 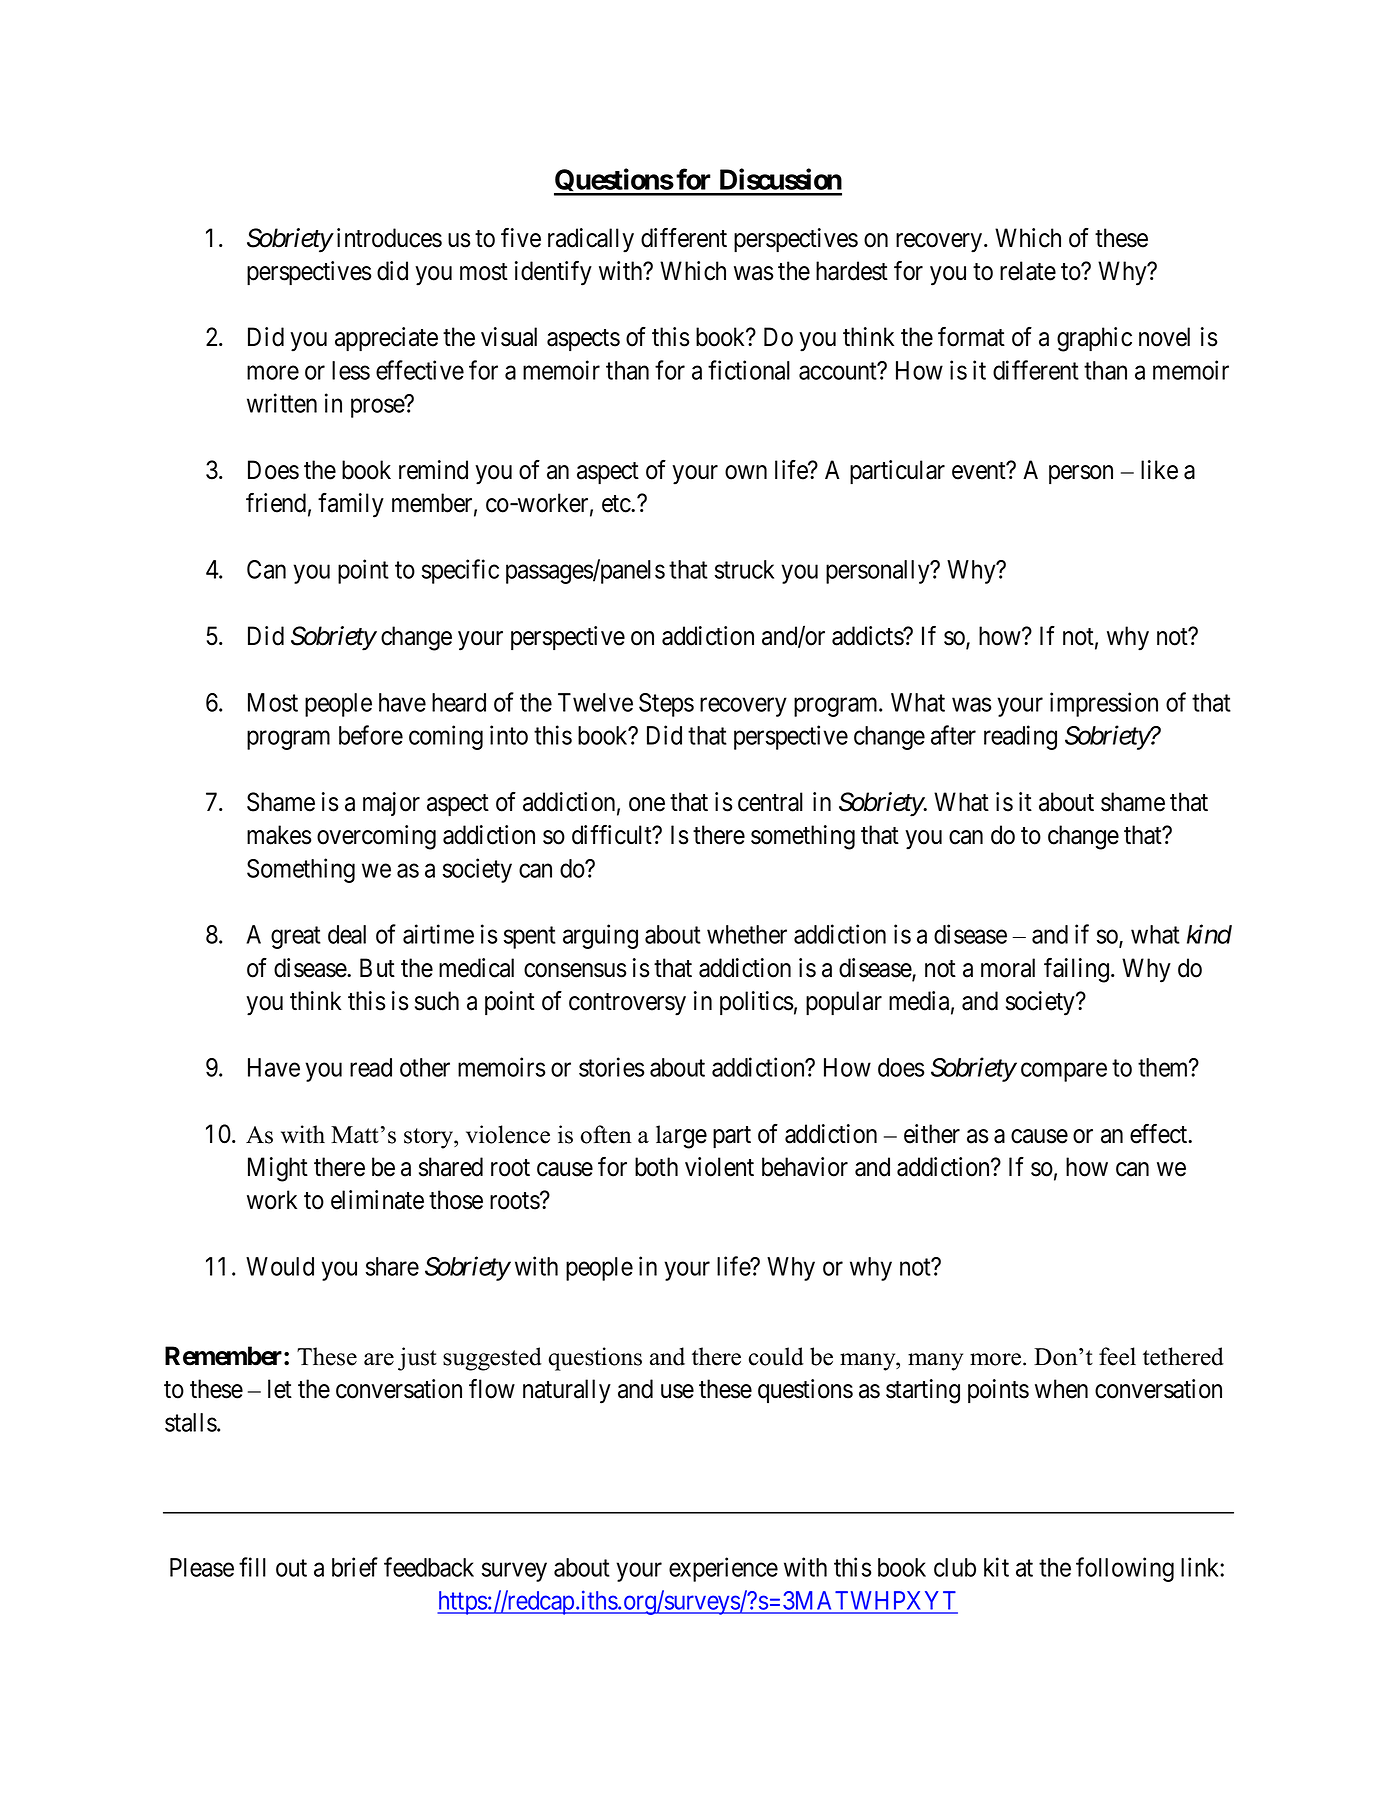 I want to click on family, so click(x=351, y=505).
